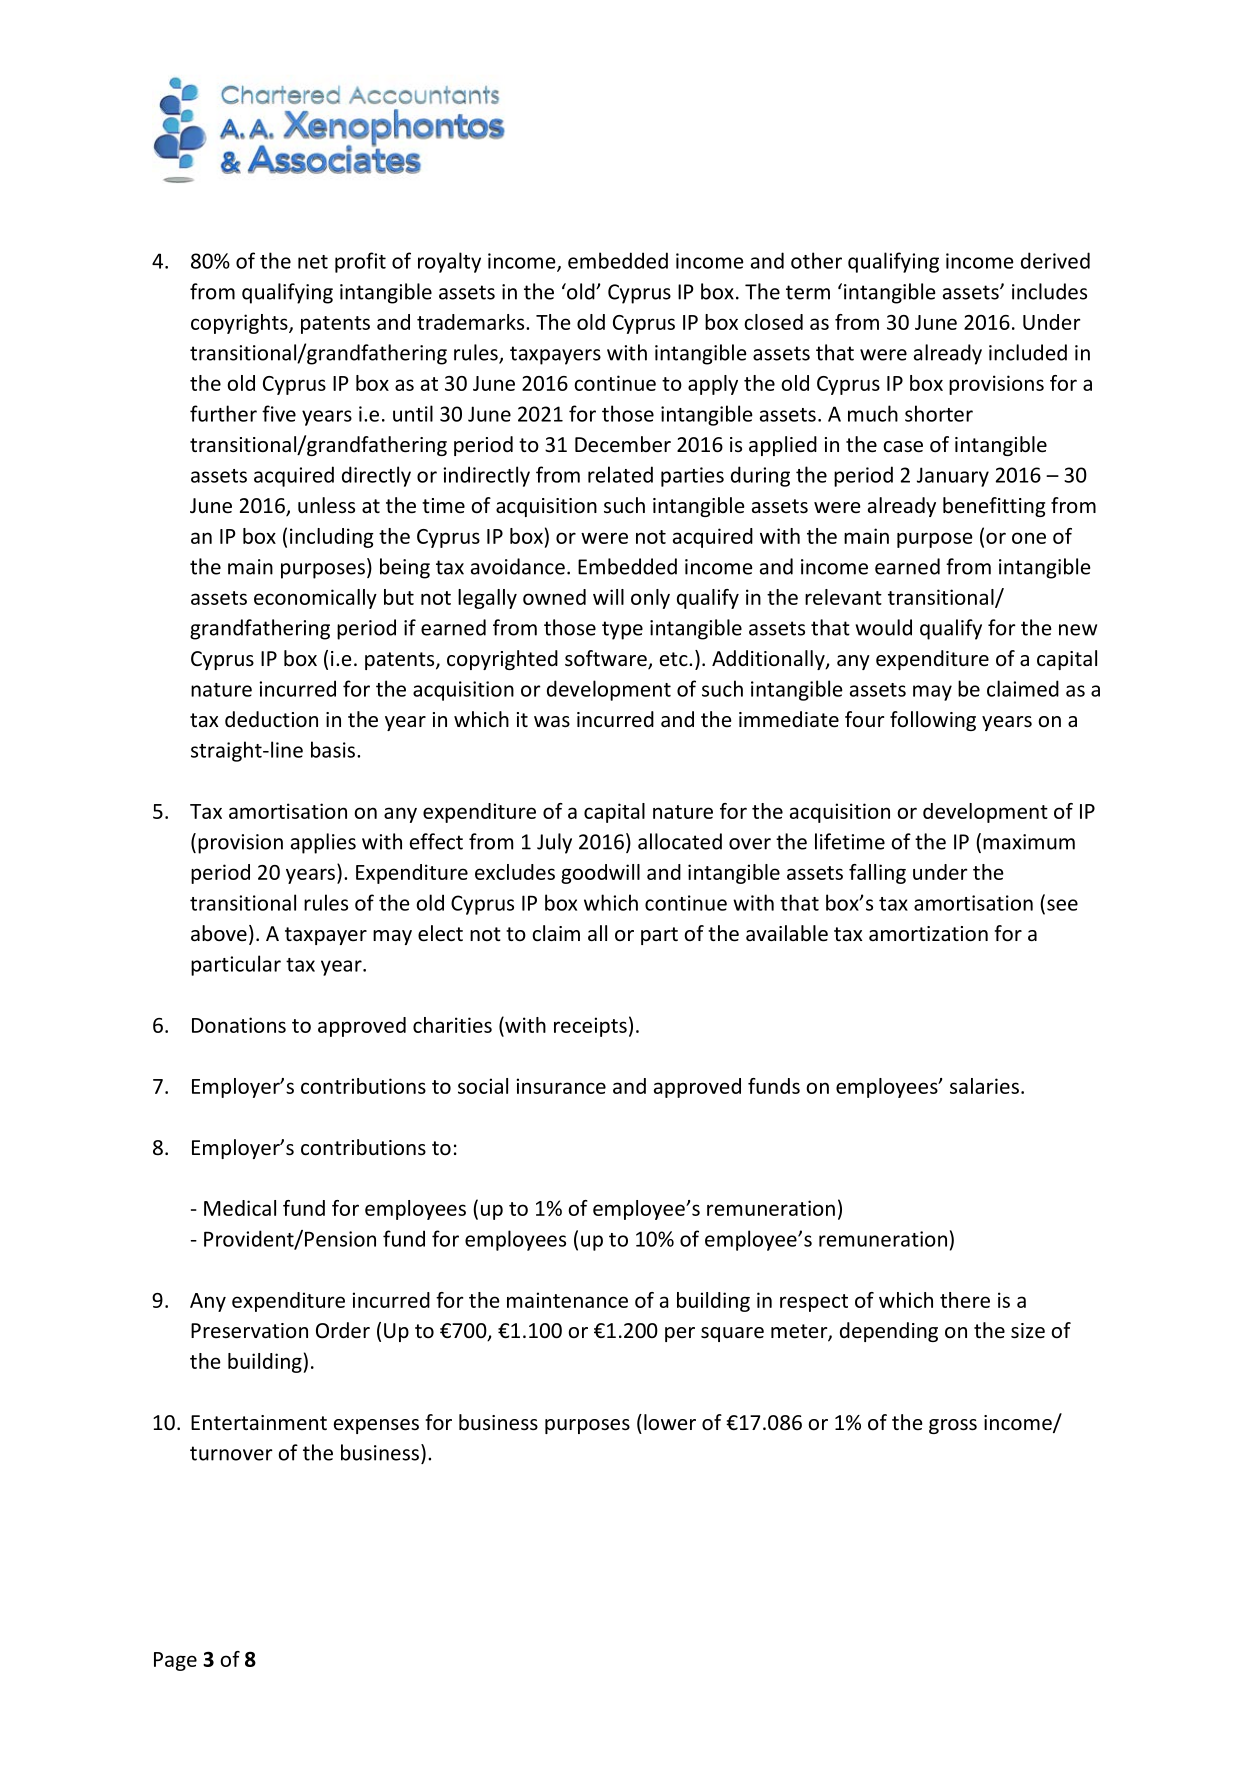 The width and height of the page is (1256, 1776). Describe the element at coordinates (561, 1086) in the page. I see `insurance` at that location.
